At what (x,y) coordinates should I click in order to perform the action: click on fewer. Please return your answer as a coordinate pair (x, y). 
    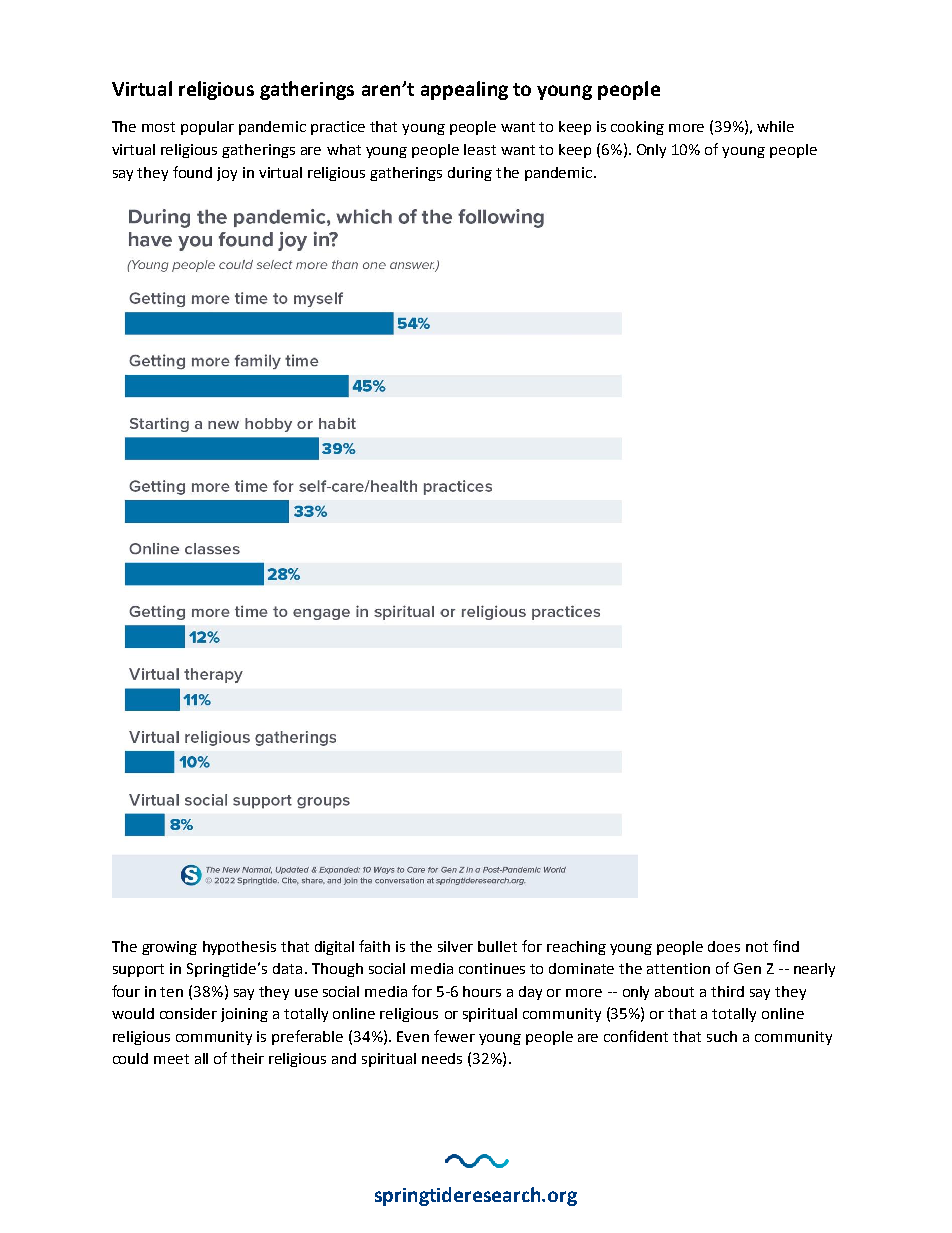
    Looking at the image, I should click on (454, 1036).
